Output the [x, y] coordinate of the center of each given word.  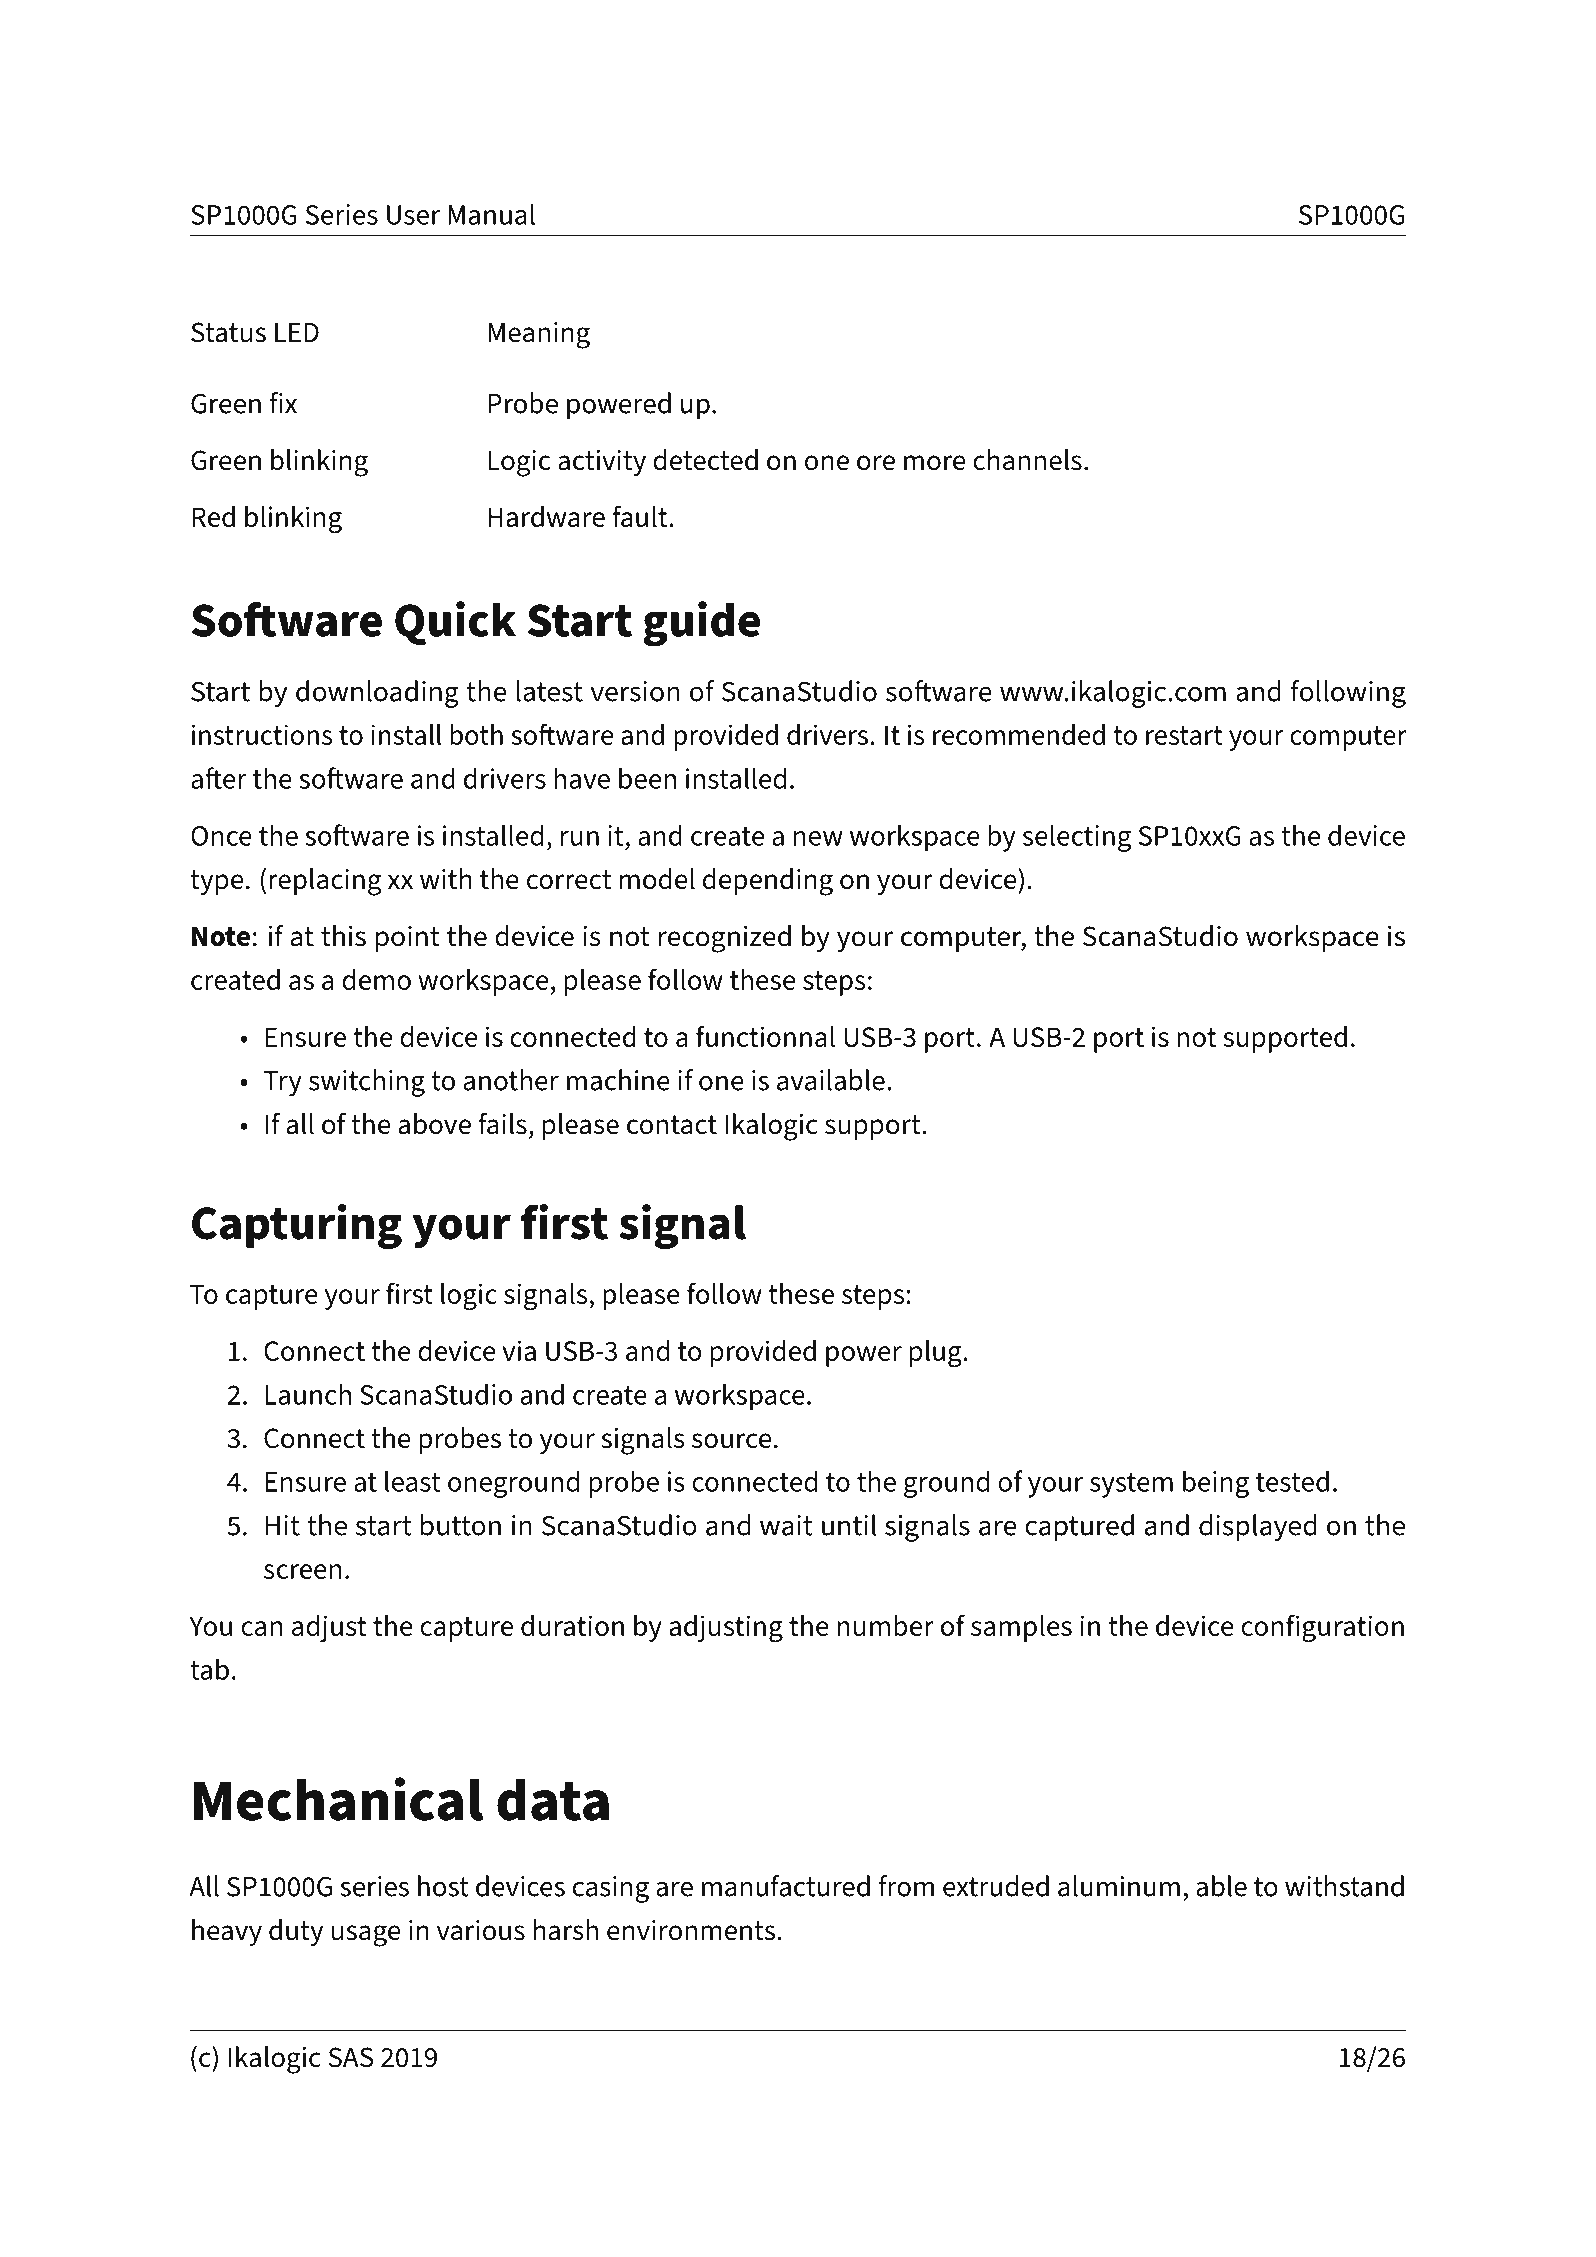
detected [705, 460]
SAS [351, 2057]
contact [672, 1125]
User [413, 215]
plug [937, 1354]
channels [1027, 460]
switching [367, 1083]
